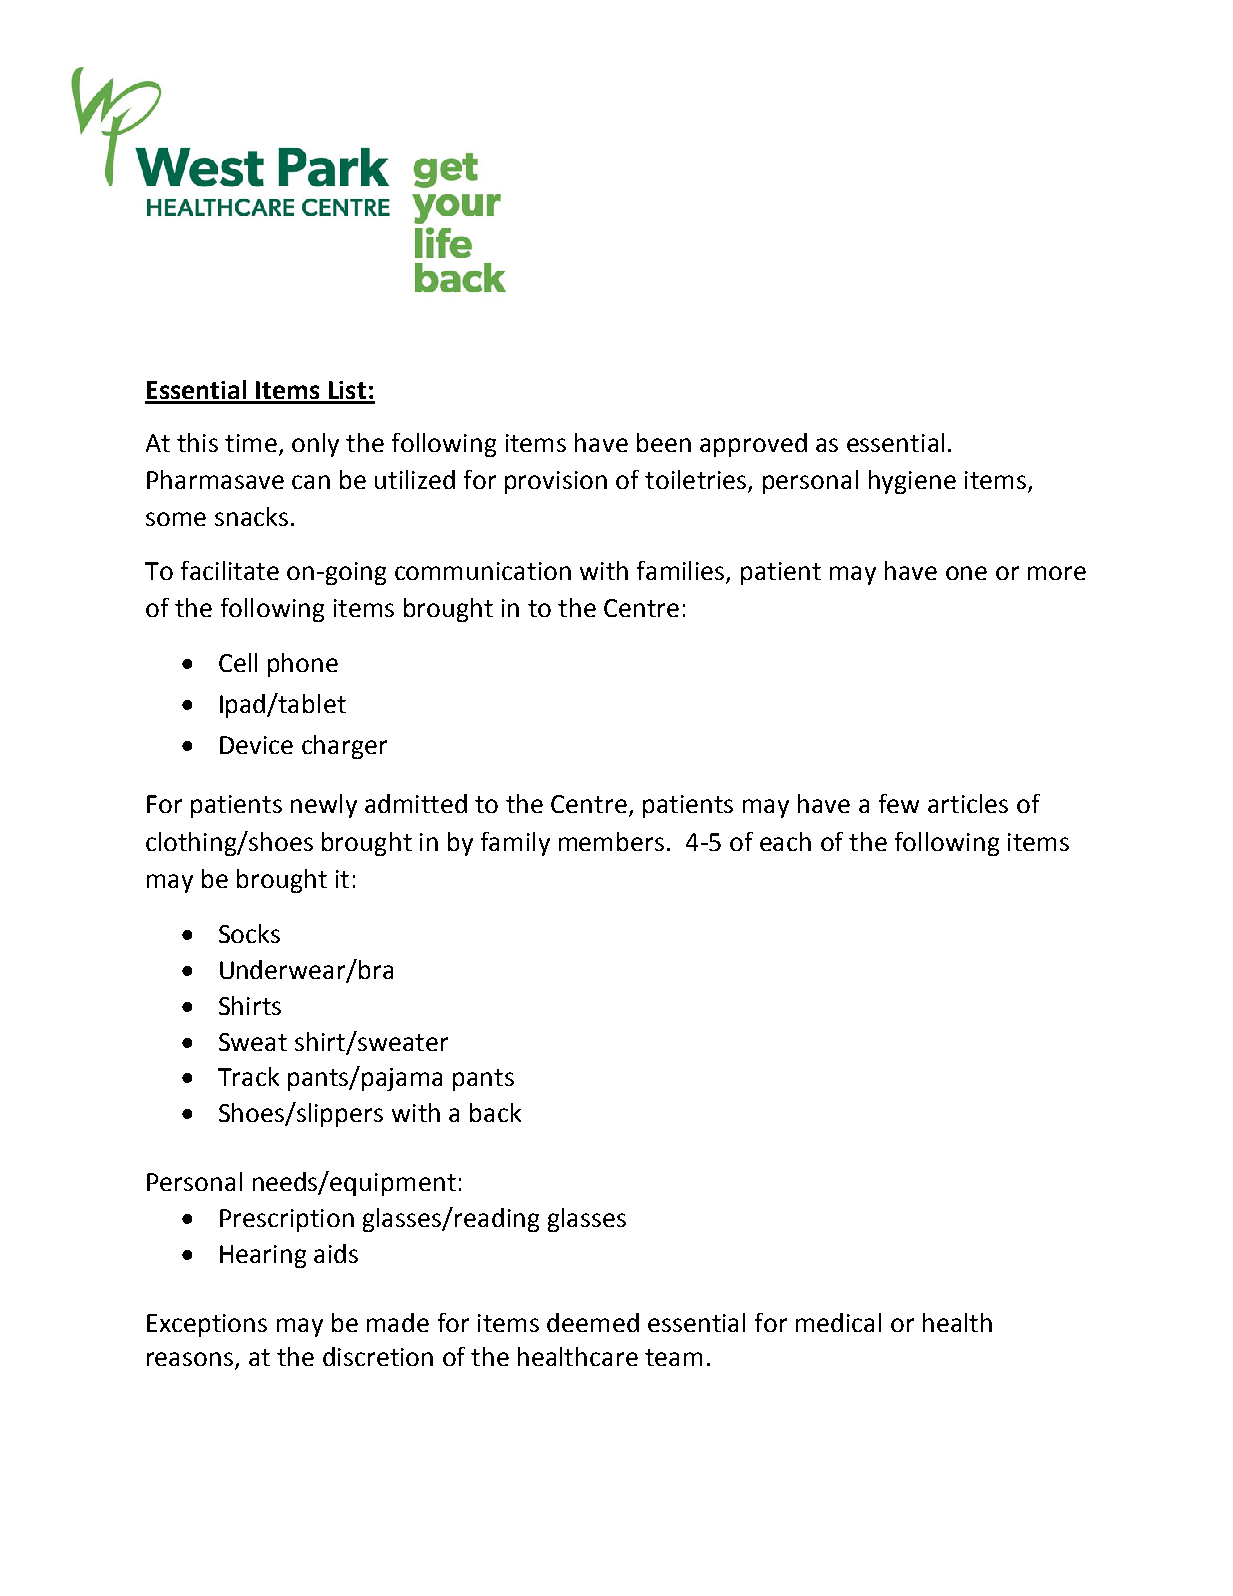 The width and height of the image is (1233, 1596). I want to click on provision, so click(556, 482).
